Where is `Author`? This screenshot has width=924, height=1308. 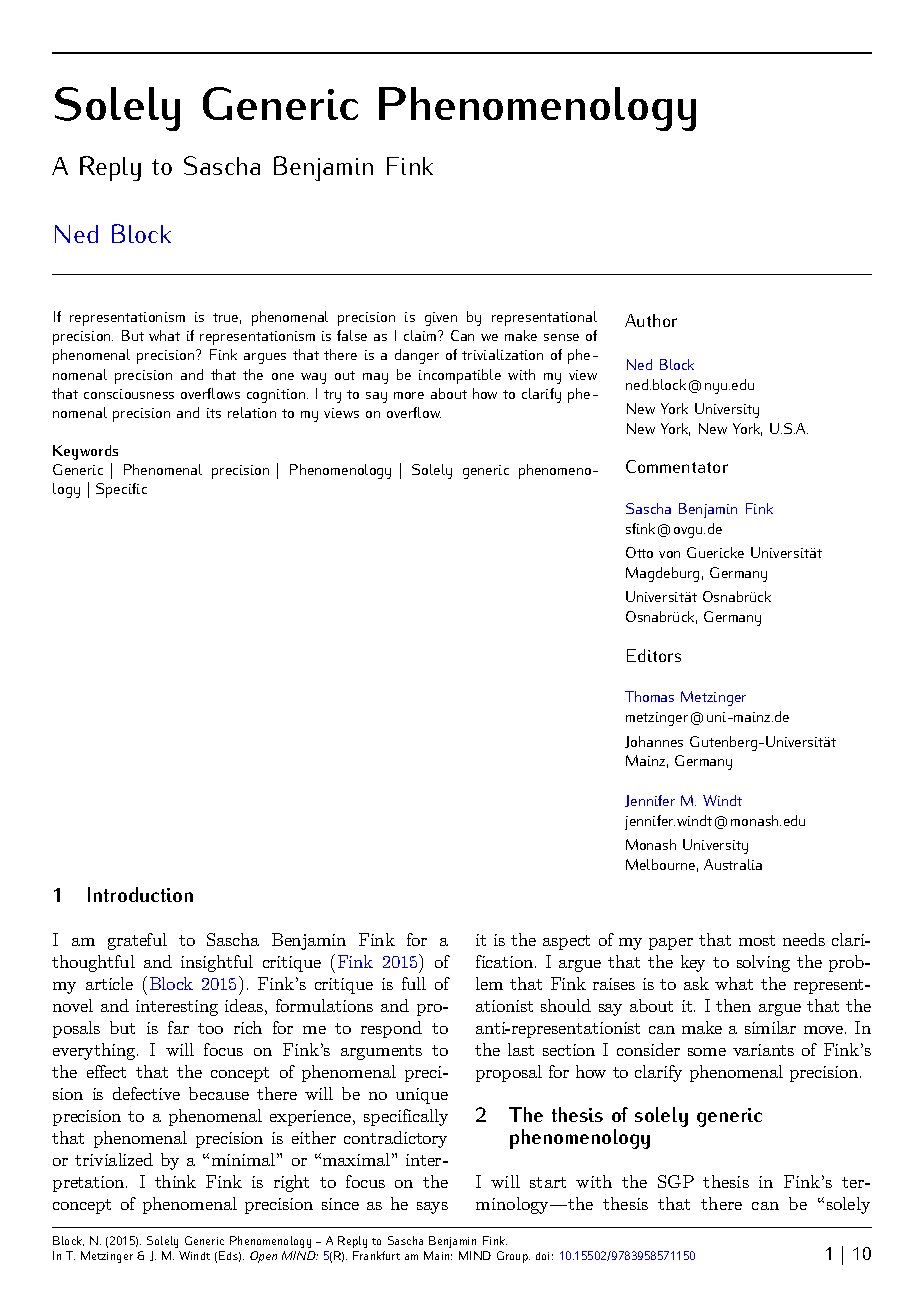 Author is located at coordinates (651, 320).
